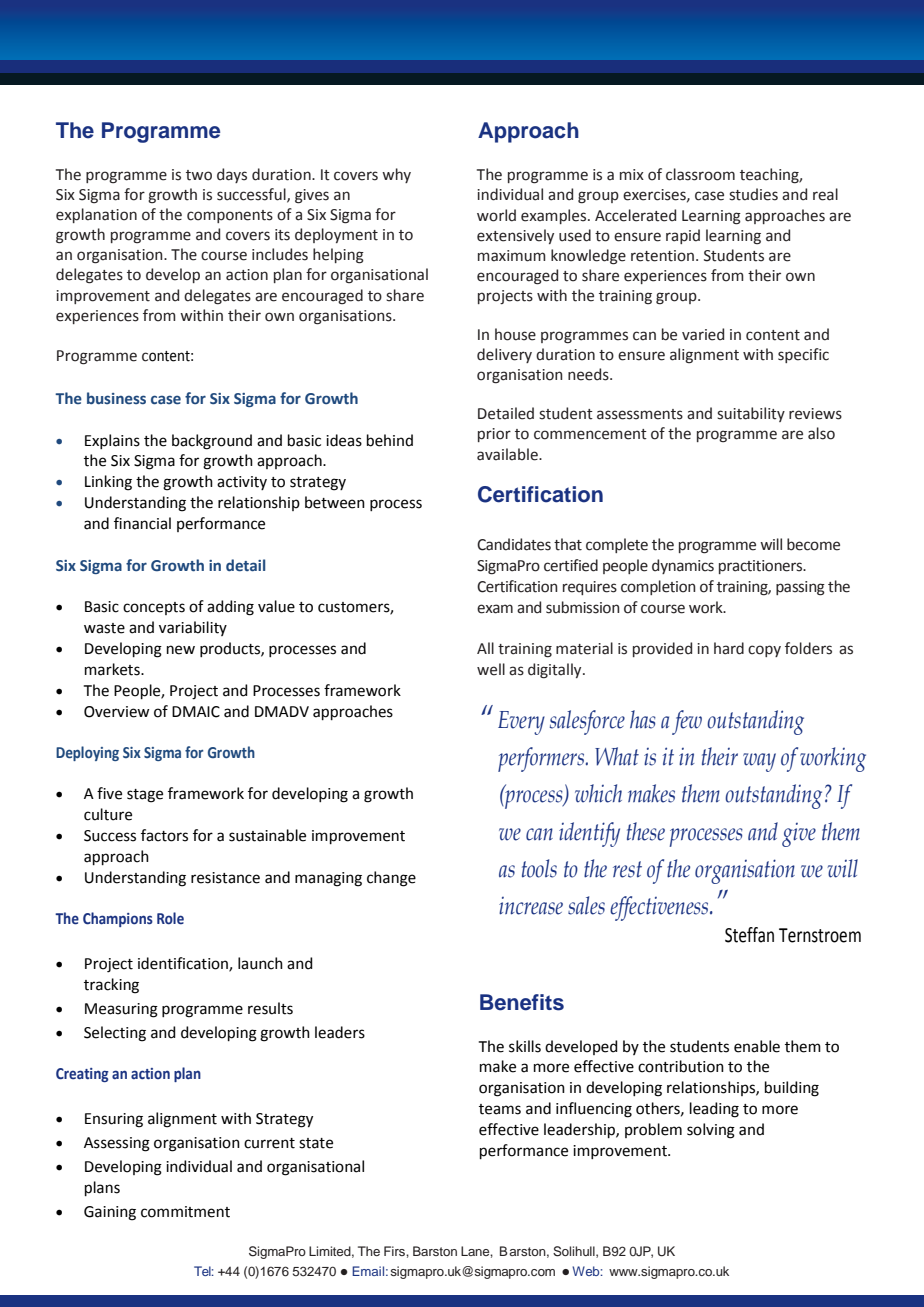  I want to click on commitment, so click(185, 1212).
